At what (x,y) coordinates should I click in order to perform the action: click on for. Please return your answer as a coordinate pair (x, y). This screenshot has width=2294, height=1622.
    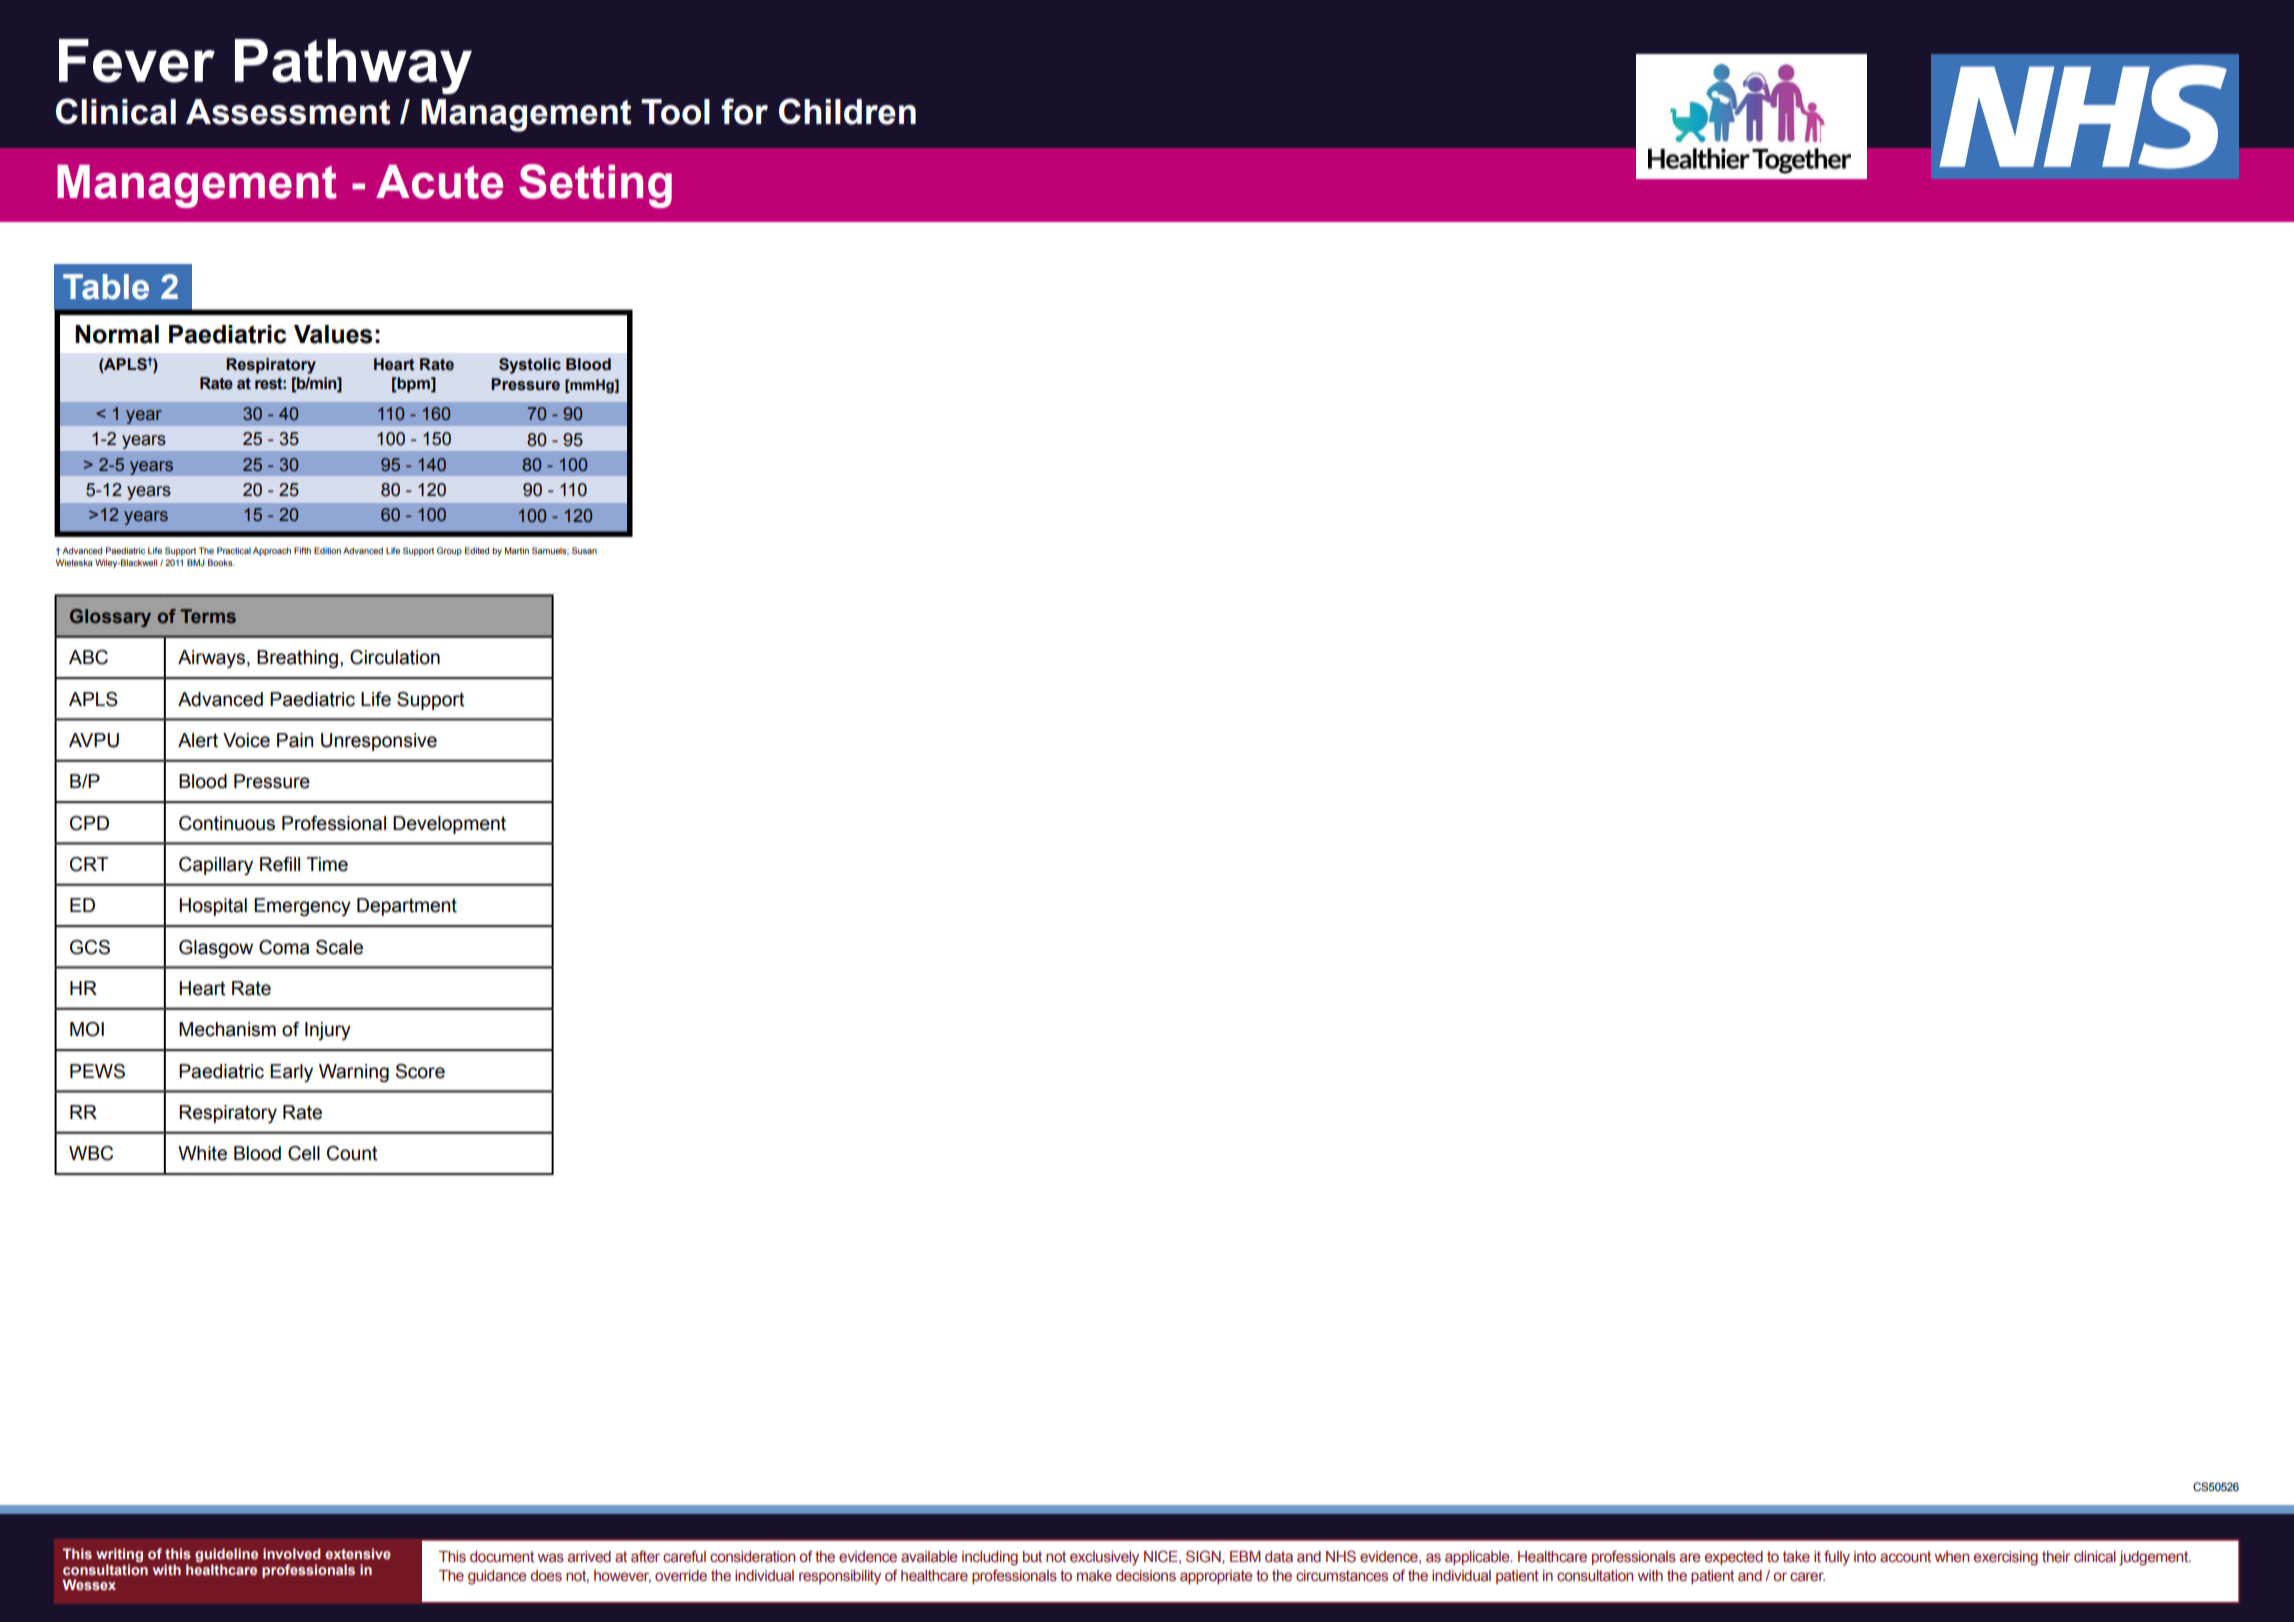
    Looking at the image, I should click on (744, 111).
